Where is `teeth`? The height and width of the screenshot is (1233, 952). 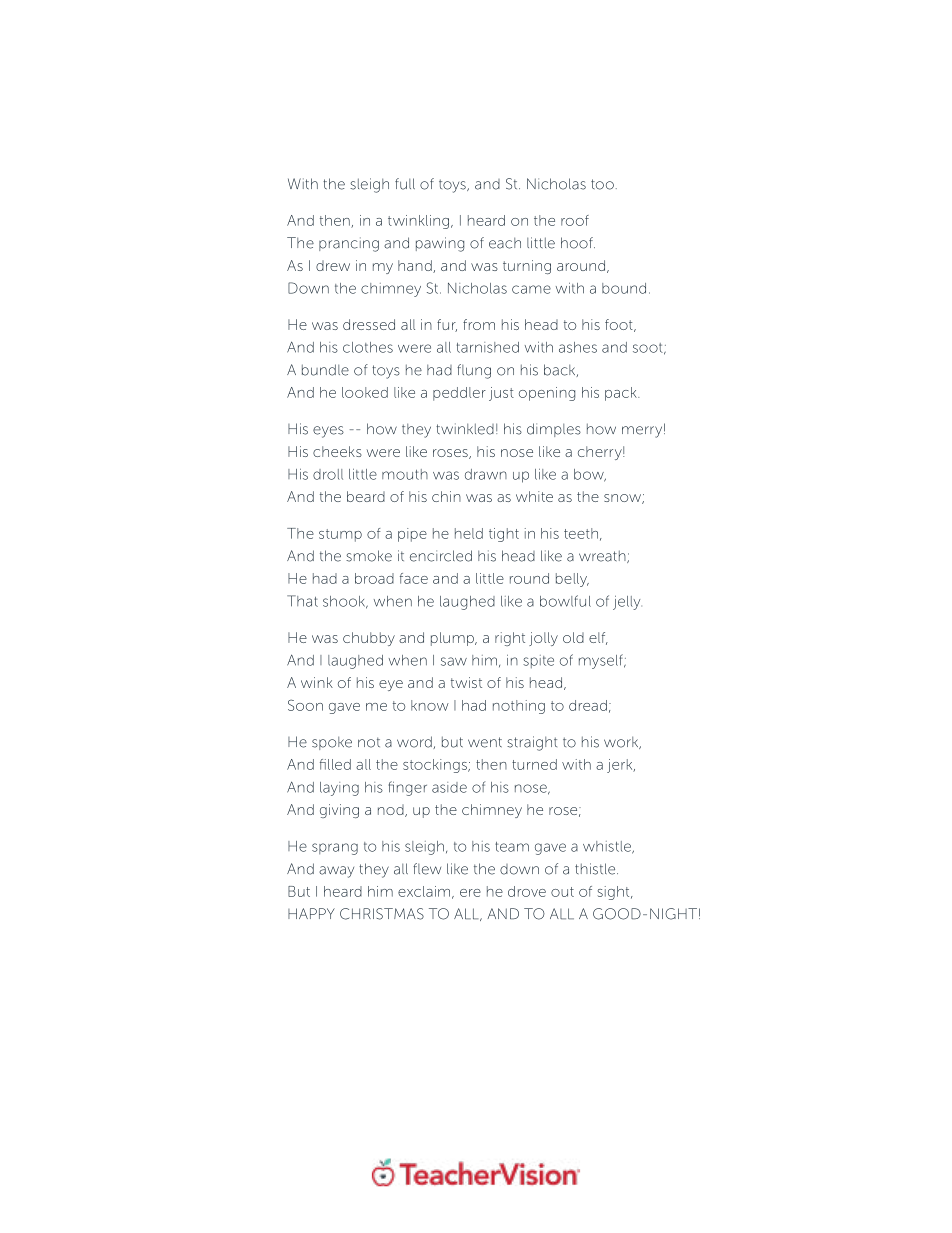
teeth is located at coordinates (581, 533).
